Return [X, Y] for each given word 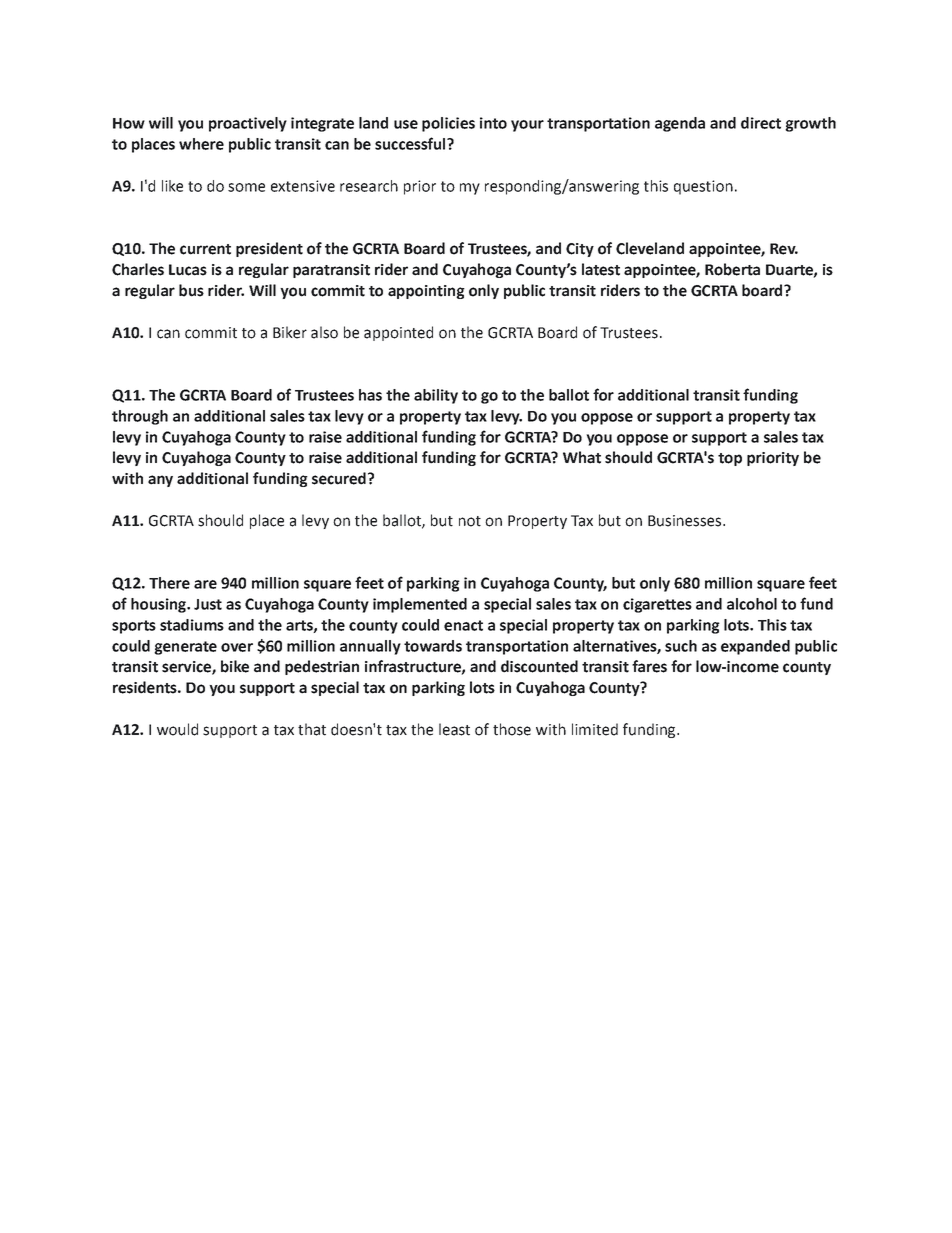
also [324, 332]
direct [761, 123]
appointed [398, 333]
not [470, 521]
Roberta [732, 269]
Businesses [686, 521]
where [201, 144]
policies [448, 124]
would [177, 729]
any [160, 481]
